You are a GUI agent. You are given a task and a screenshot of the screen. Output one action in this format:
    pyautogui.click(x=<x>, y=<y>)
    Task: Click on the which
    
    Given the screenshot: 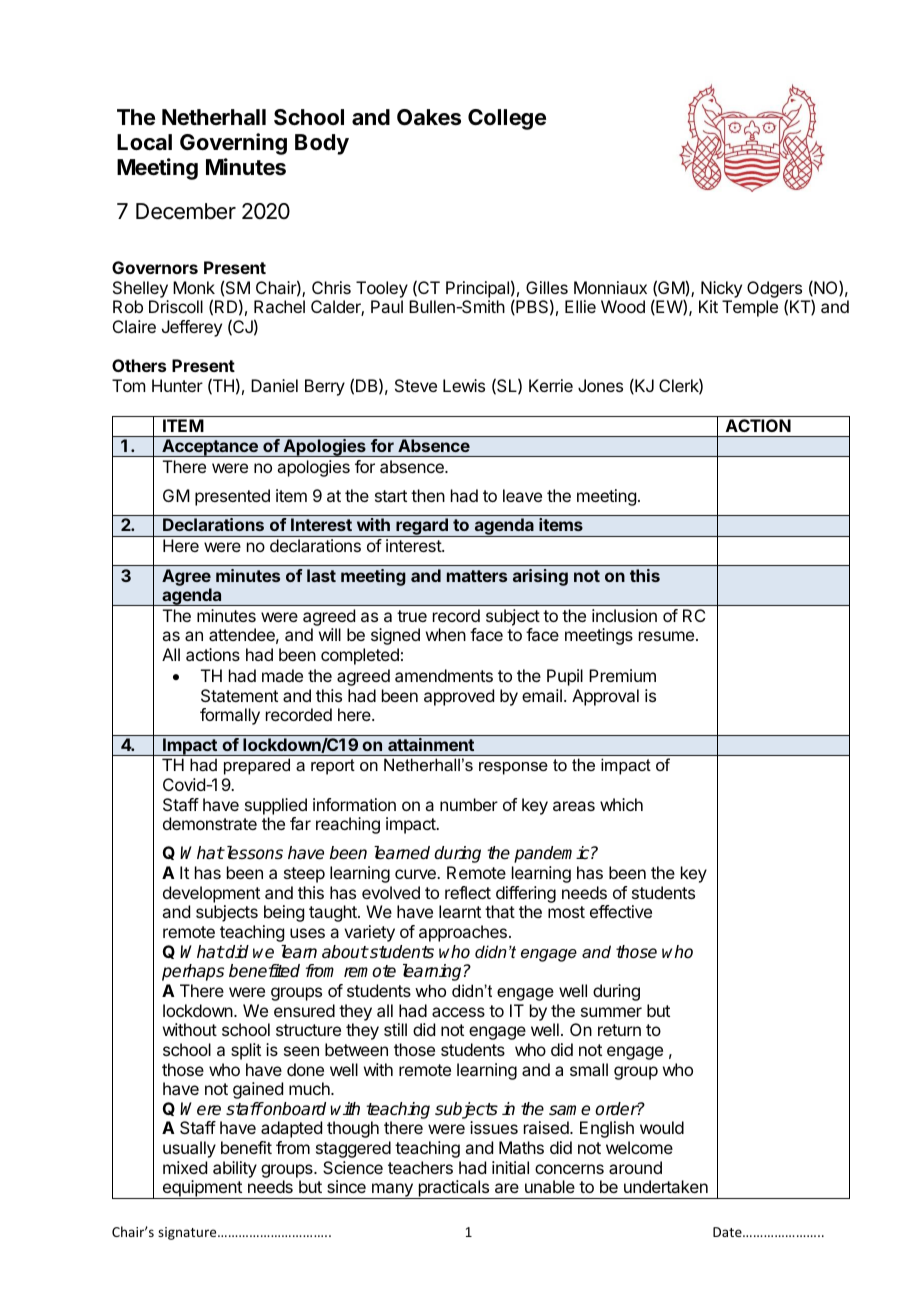 What is the action you would take?
    pyautogui.click(x=621, y=804)
